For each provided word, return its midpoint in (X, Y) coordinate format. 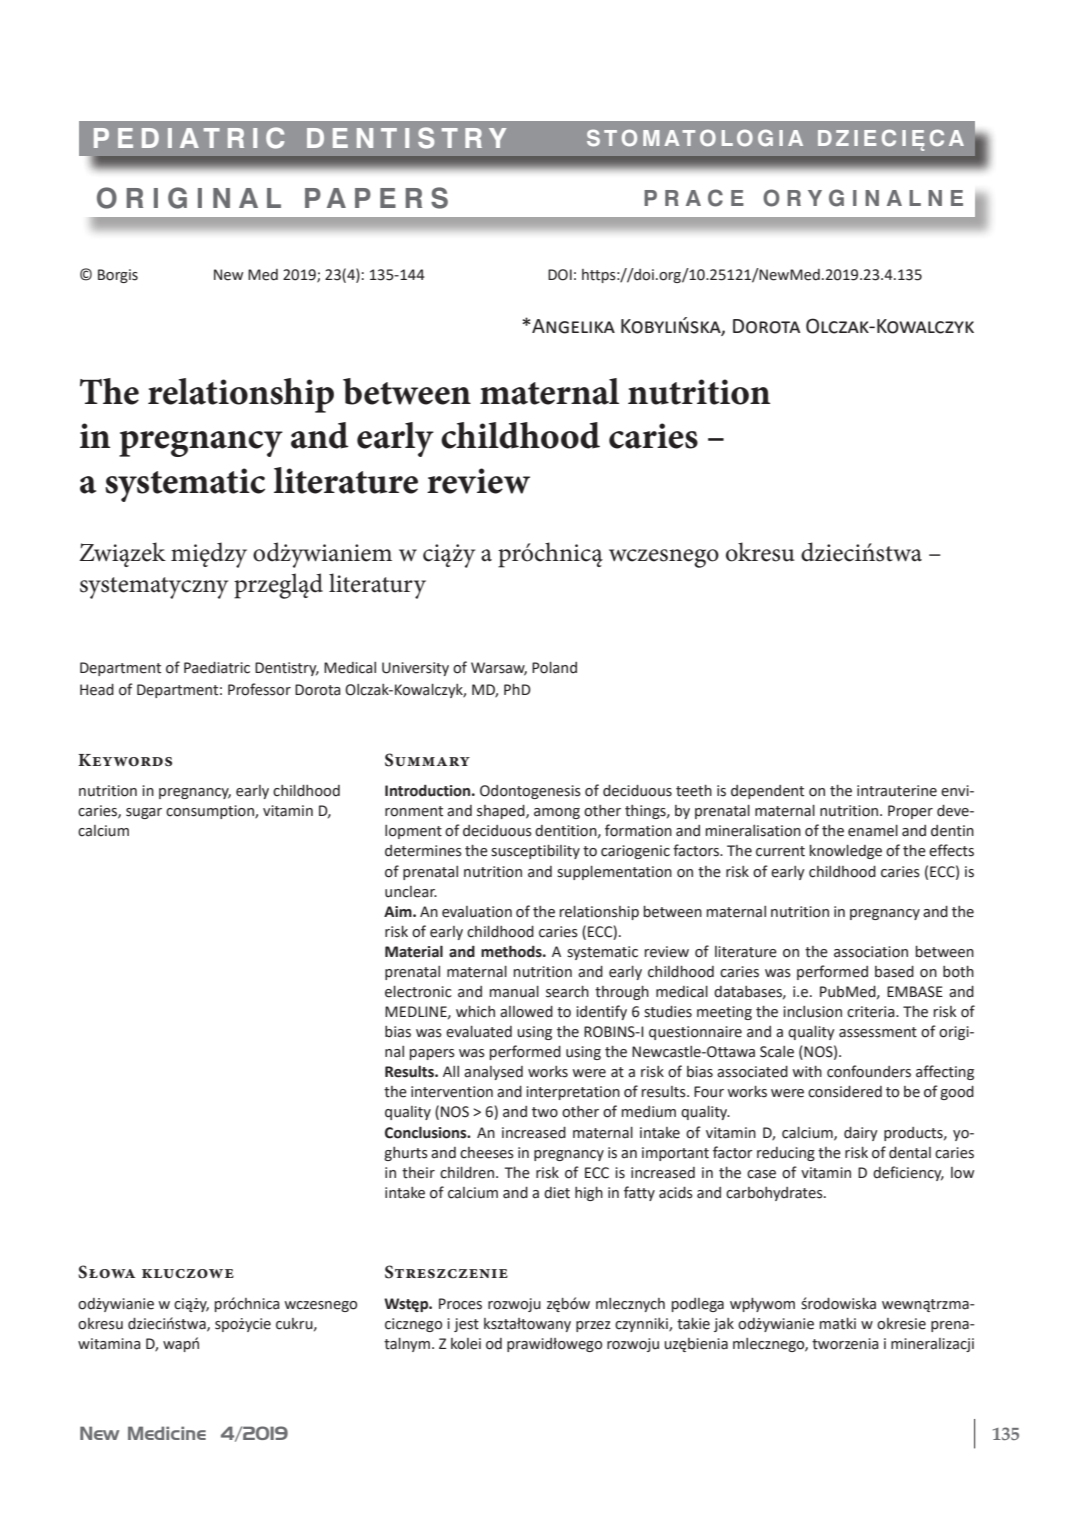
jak (724, 1325)
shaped (502, 812)
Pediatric (189, 138)
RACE (704, 198)
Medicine (167, 1433)
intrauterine (897, 791)
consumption (211, 812)
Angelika (572, 326)
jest (466, 1325)
